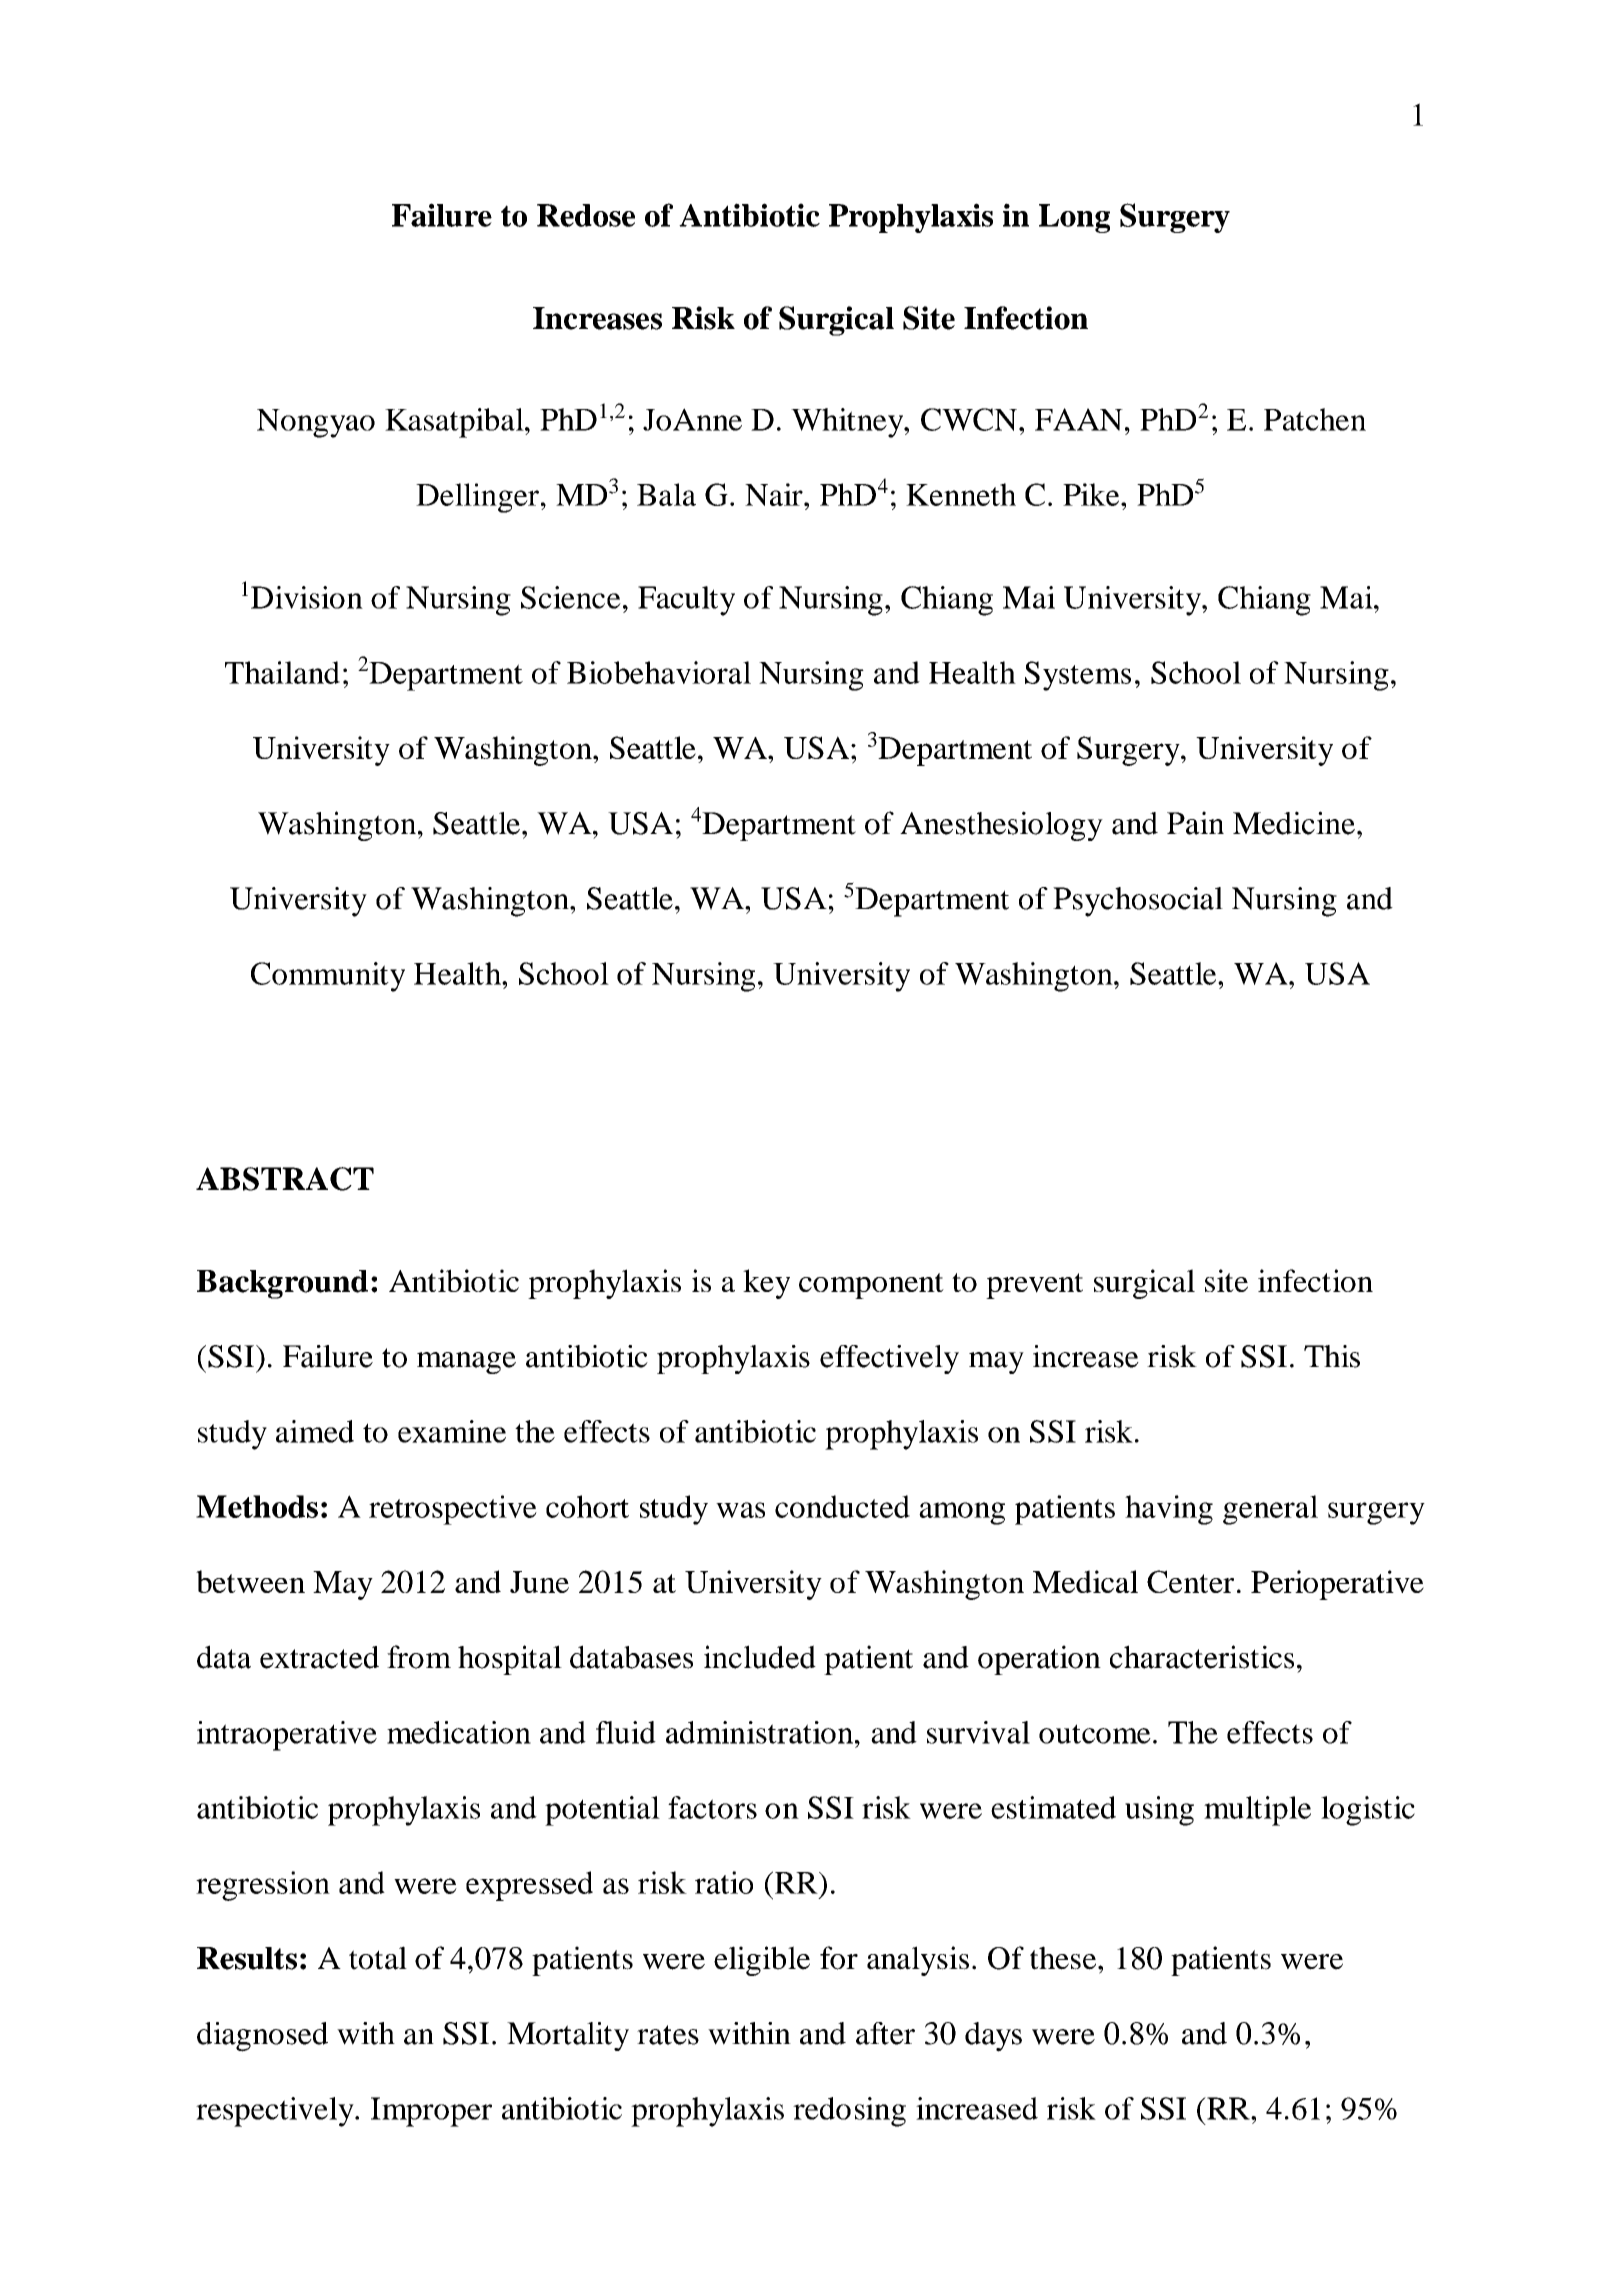  I want to click on characteristics, so click(1202, 1657).
